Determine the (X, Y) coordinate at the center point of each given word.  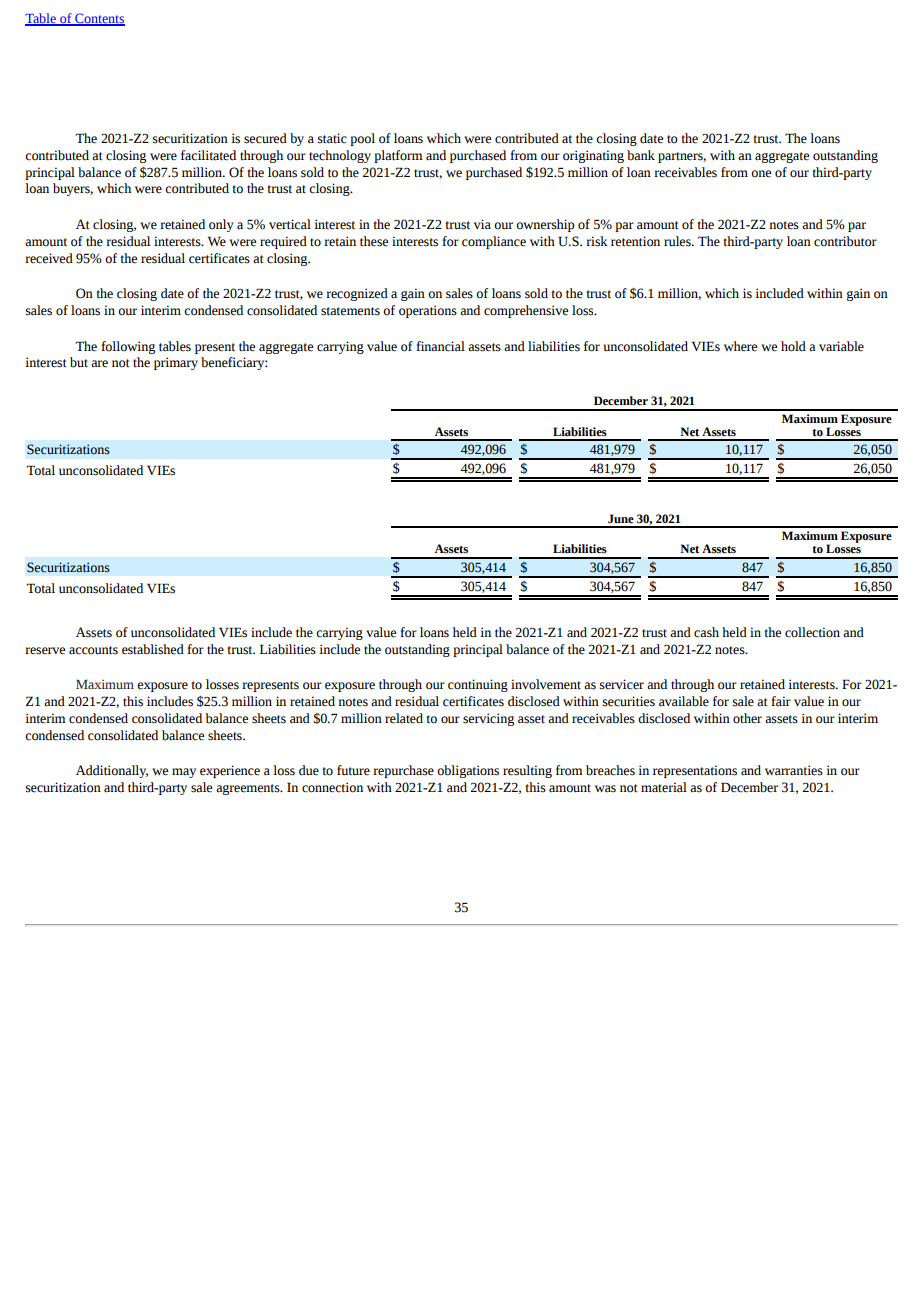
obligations (468, 771)
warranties (794, 770)
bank (641, 155)
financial (440, 346)
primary (176, 363)
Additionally (112, 771)
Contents (99, 19)
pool (362, 139)
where (740, 346)
